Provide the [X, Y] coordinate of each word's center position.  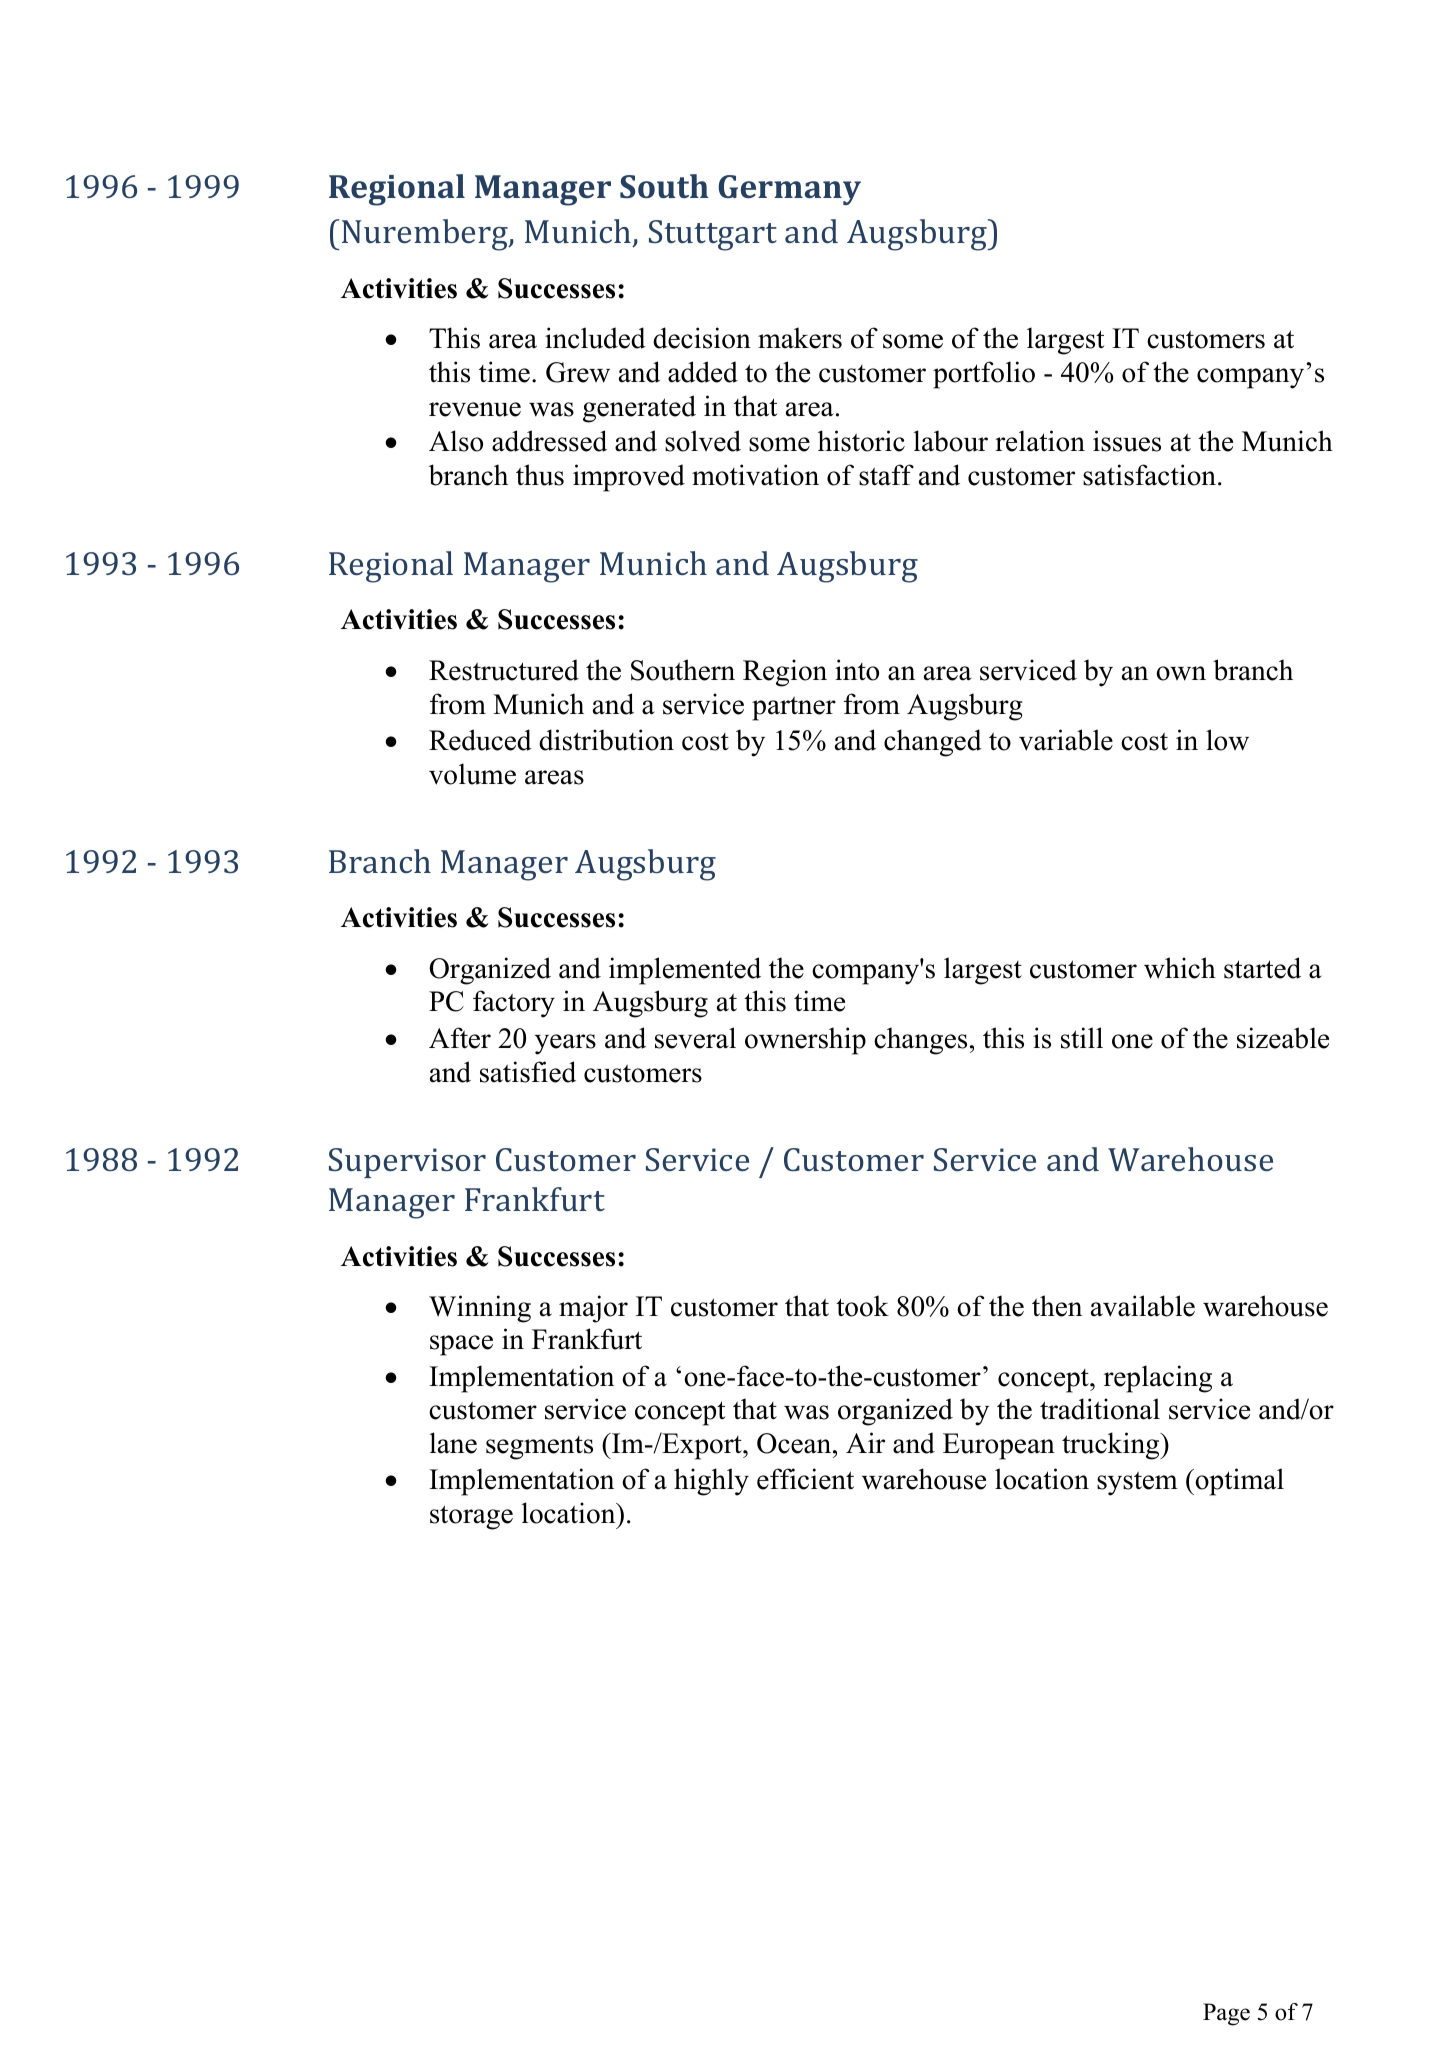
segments [539, 1448]
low [1227, 740]
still [1082, 1038]
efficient [805, 1479]
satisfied [528, 1072]
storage [471, 1517]
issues [1127, 441]
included [595, 338]
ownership [805, 1041]
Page [1226, 2014]
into [857, 670]
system [1137, 1483]
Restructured [504, 670]
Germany [789, 190]
